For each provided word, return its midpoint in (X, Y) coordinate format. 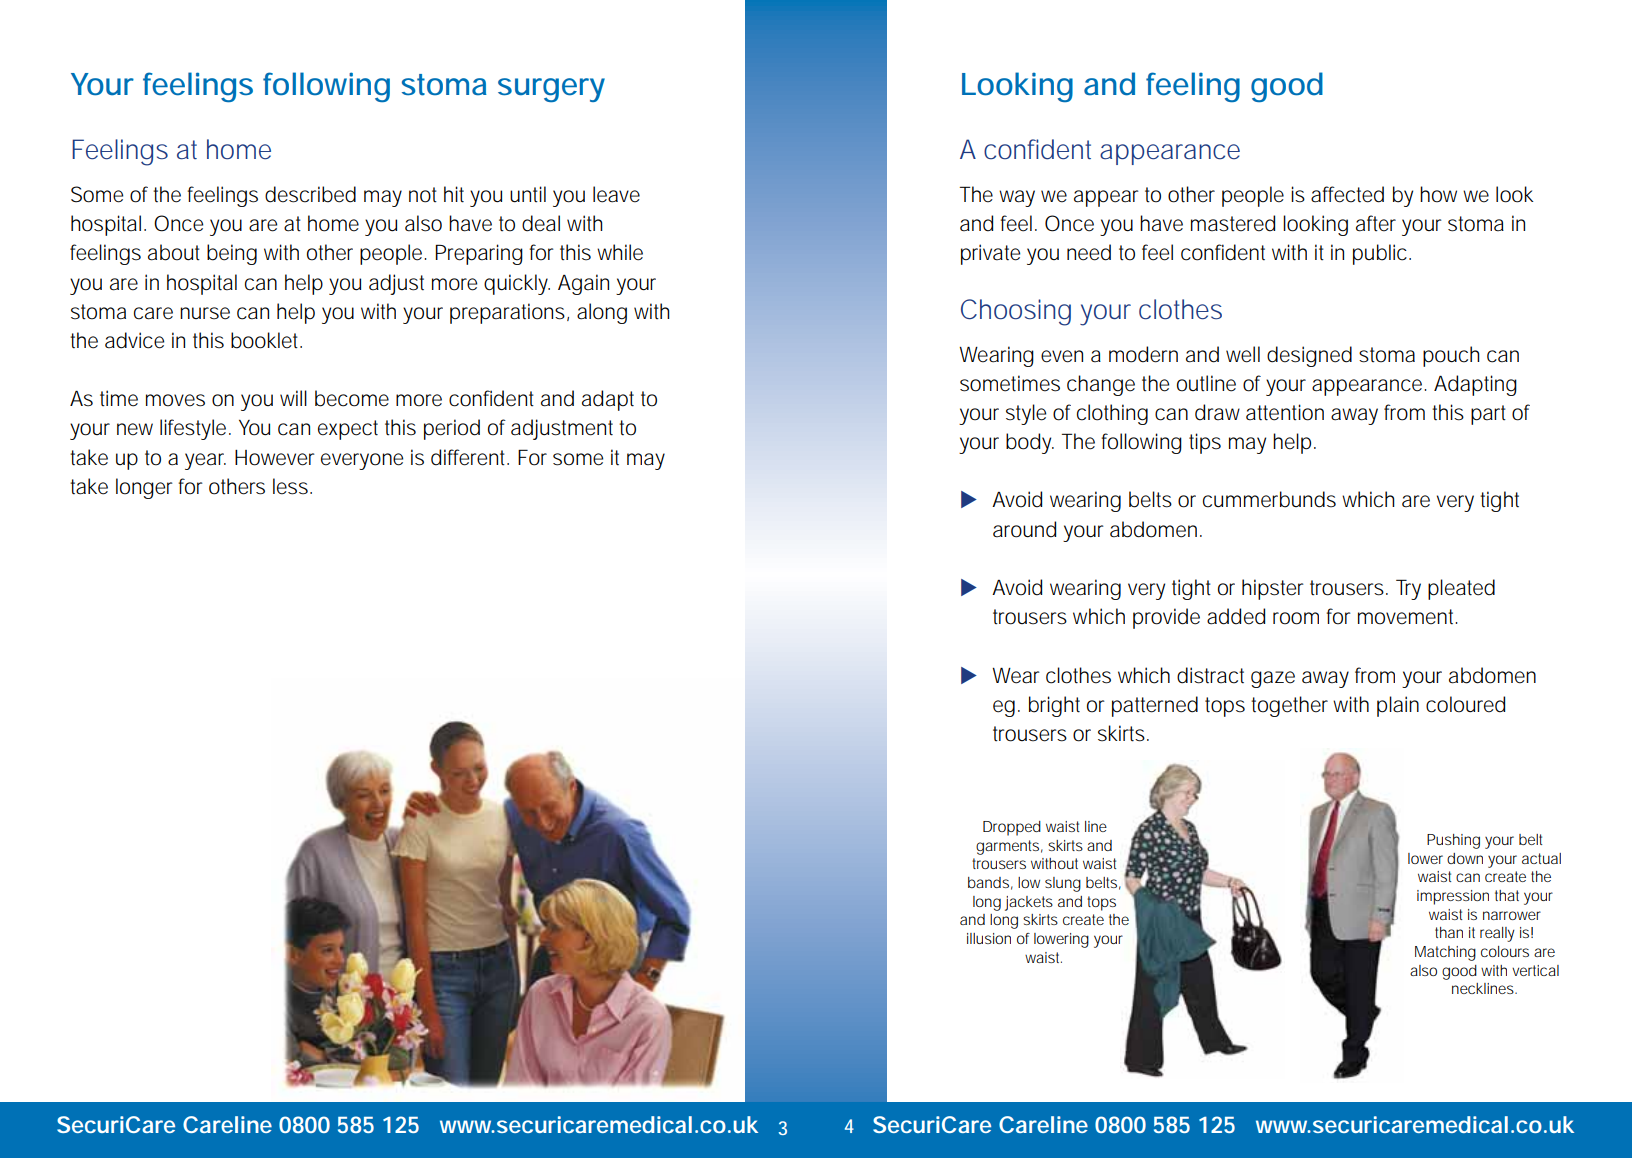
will (293, 398)
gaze (1273, 679)
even (1062, 356)
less (292, 486)
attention (1285, 412)
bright (1054, 706)
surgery (551, 90)
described (310, 194)
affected (1347, 194)
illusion (989, 938)
